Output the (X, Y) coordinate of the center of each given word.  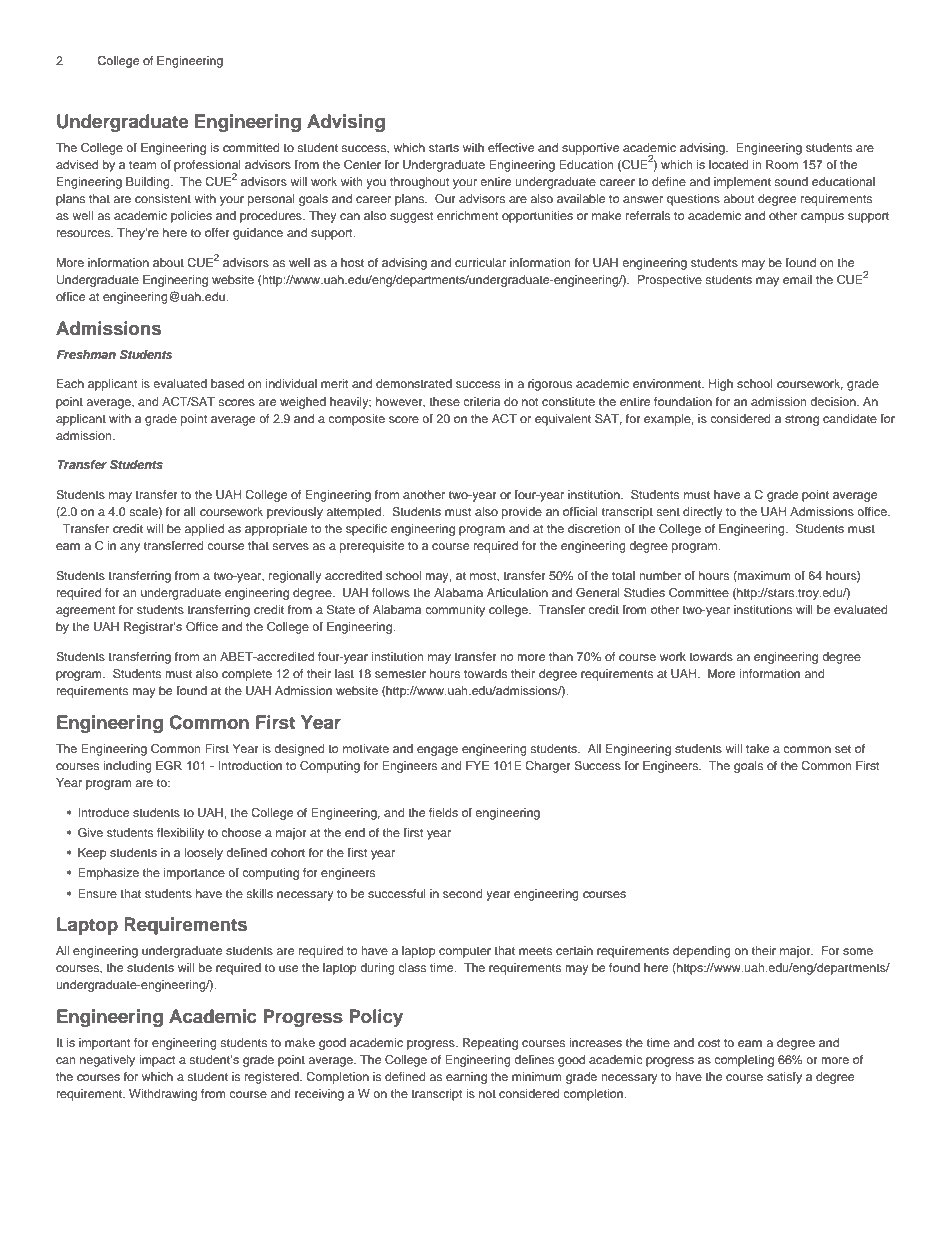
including (127, 767)
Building (149, 183)
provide (522, 513)
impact (157, 1061)
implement (742, 183)
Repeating (490, 1044)
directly (702, 513)
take (757, 748)
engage (437, 751)
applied (204, 530)
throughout (420, 183)
